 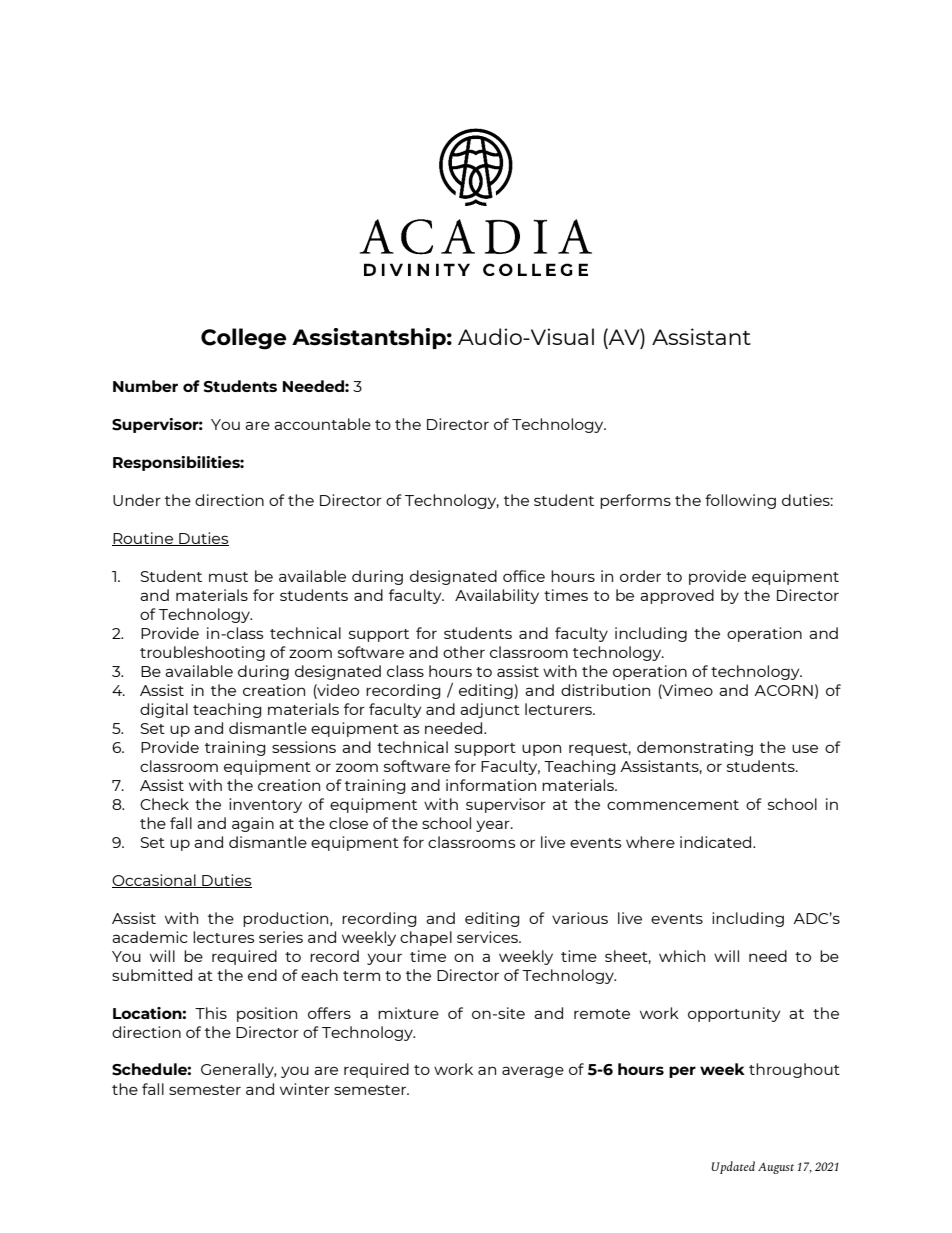 What do you see at coordinates (202, 653) in the screenshot?
I see `troubleshooting` at bounding box center [202, 653].
